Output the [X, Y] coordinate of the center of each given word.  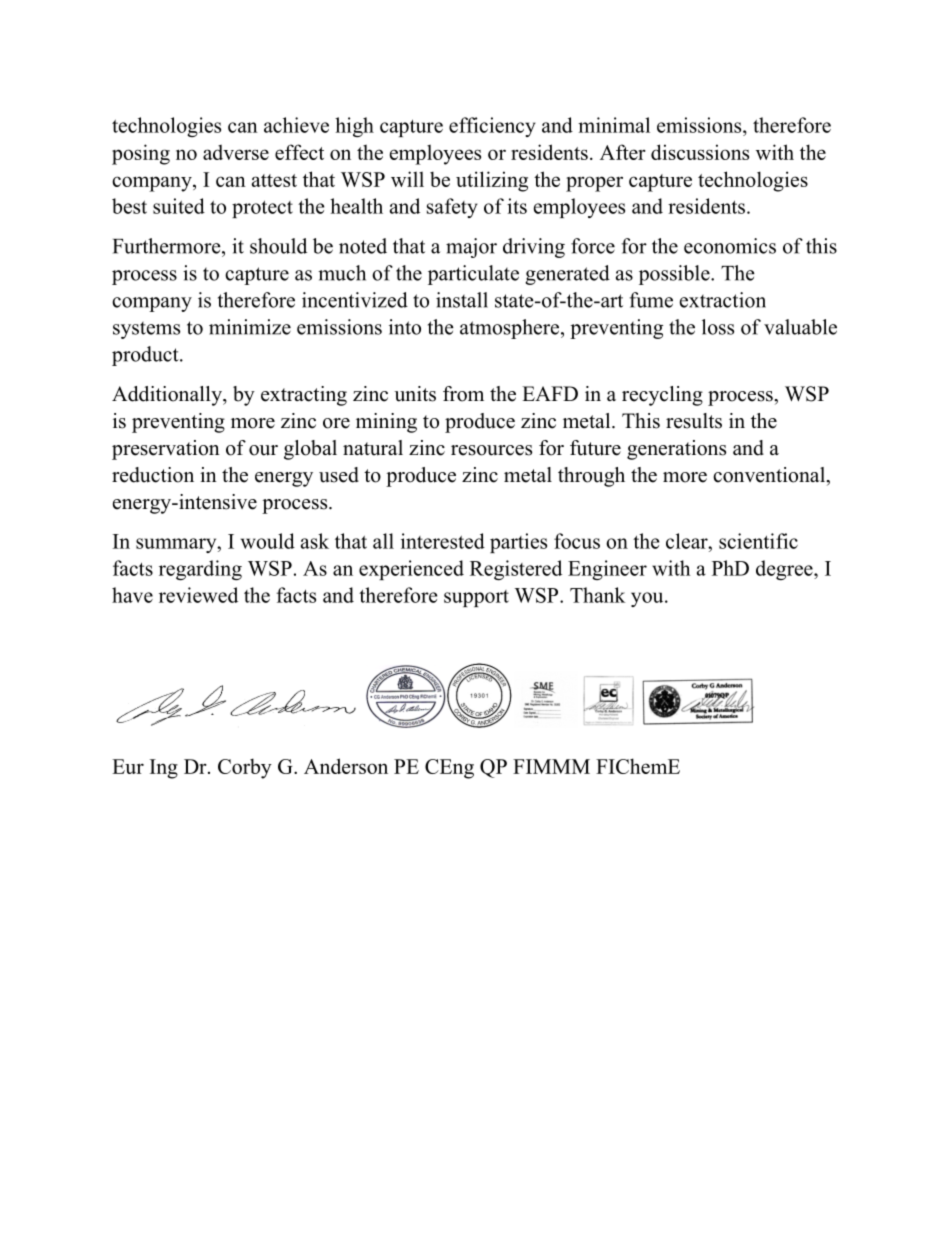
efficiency [492, 127]
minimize [250, 327]
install [462, 300]
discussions [700, 152]
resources [491, 450]
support [476, 598]
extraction [723, 300]
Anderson [346, 766]
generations [676, 450]
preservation [166, 450]
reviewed [198, 595]
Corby [245, 768]
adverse [236, 152]
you [648, 599]
